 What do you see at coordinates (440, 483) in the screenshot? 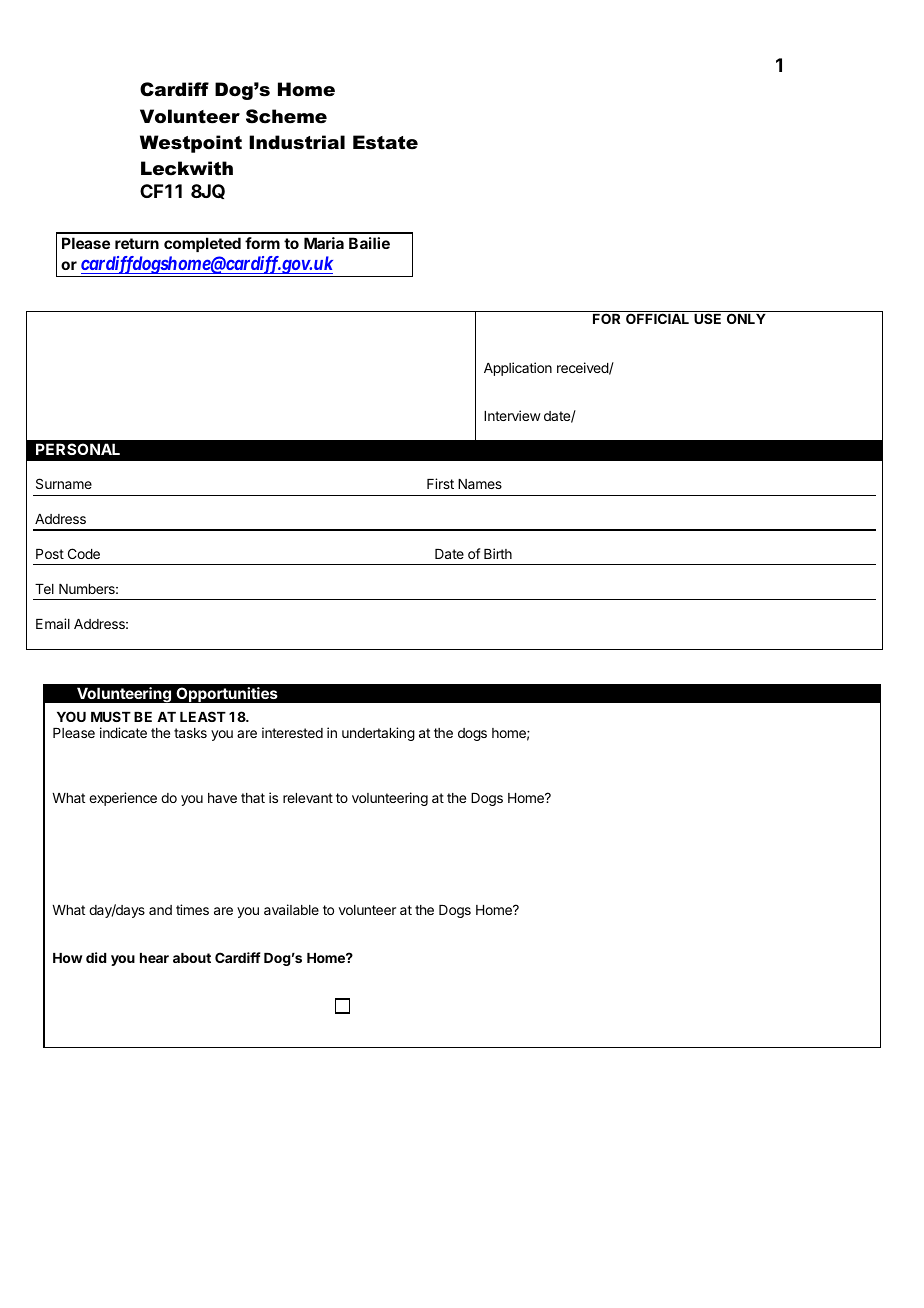
I see `First` at bounding box center [440, 483].
